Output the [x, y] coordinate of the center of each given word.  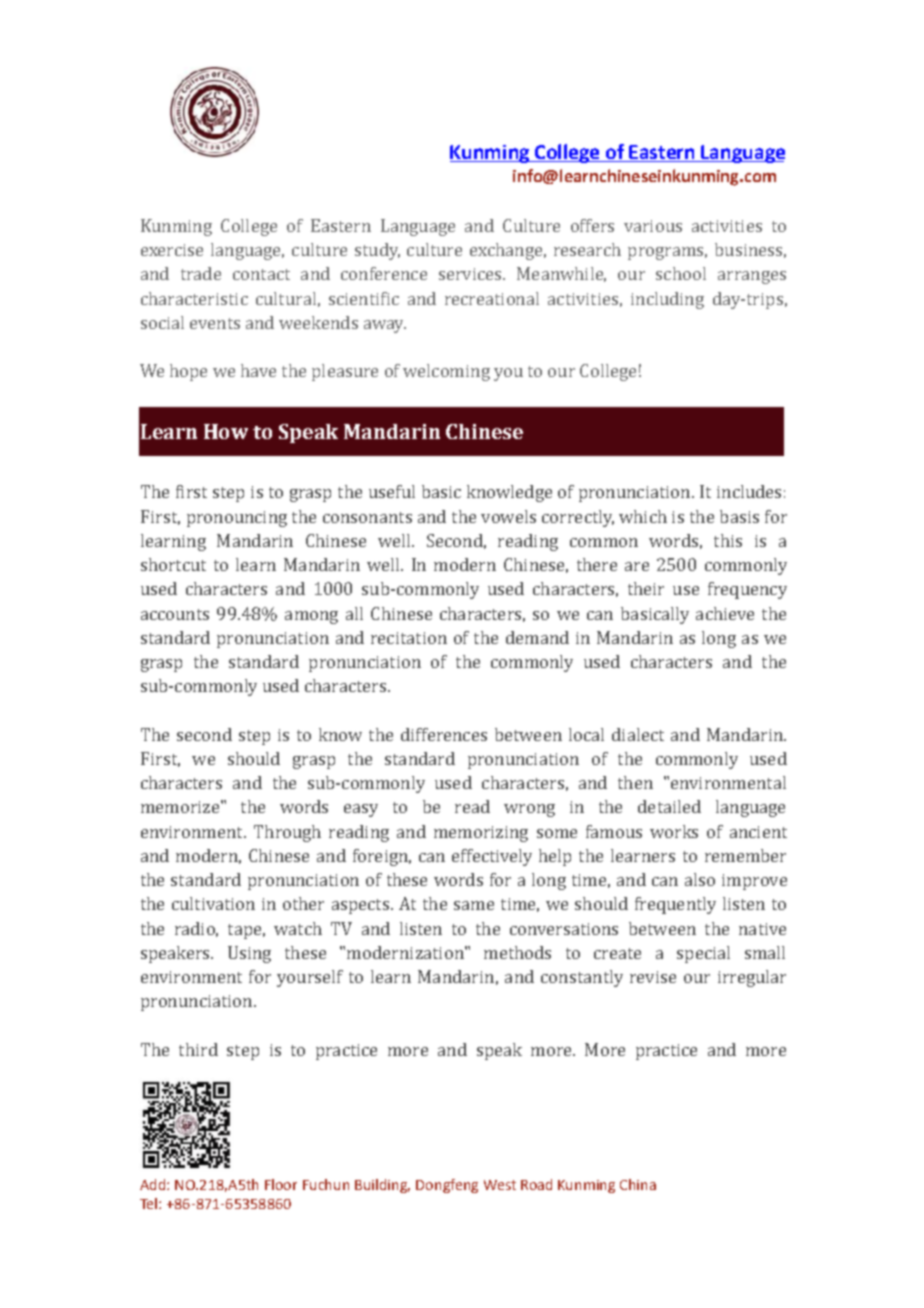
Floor [281, 1184]
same [474, 905]
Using [249, 954]
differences [444, 734]
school [681, 273]
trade [201, 273]
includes [749, 491]
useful [392, 491]
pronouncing [237, 519]
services [471, 274]
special [703, 954]
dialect [638, 734]
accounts [175, 614]
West [500, 1185]
